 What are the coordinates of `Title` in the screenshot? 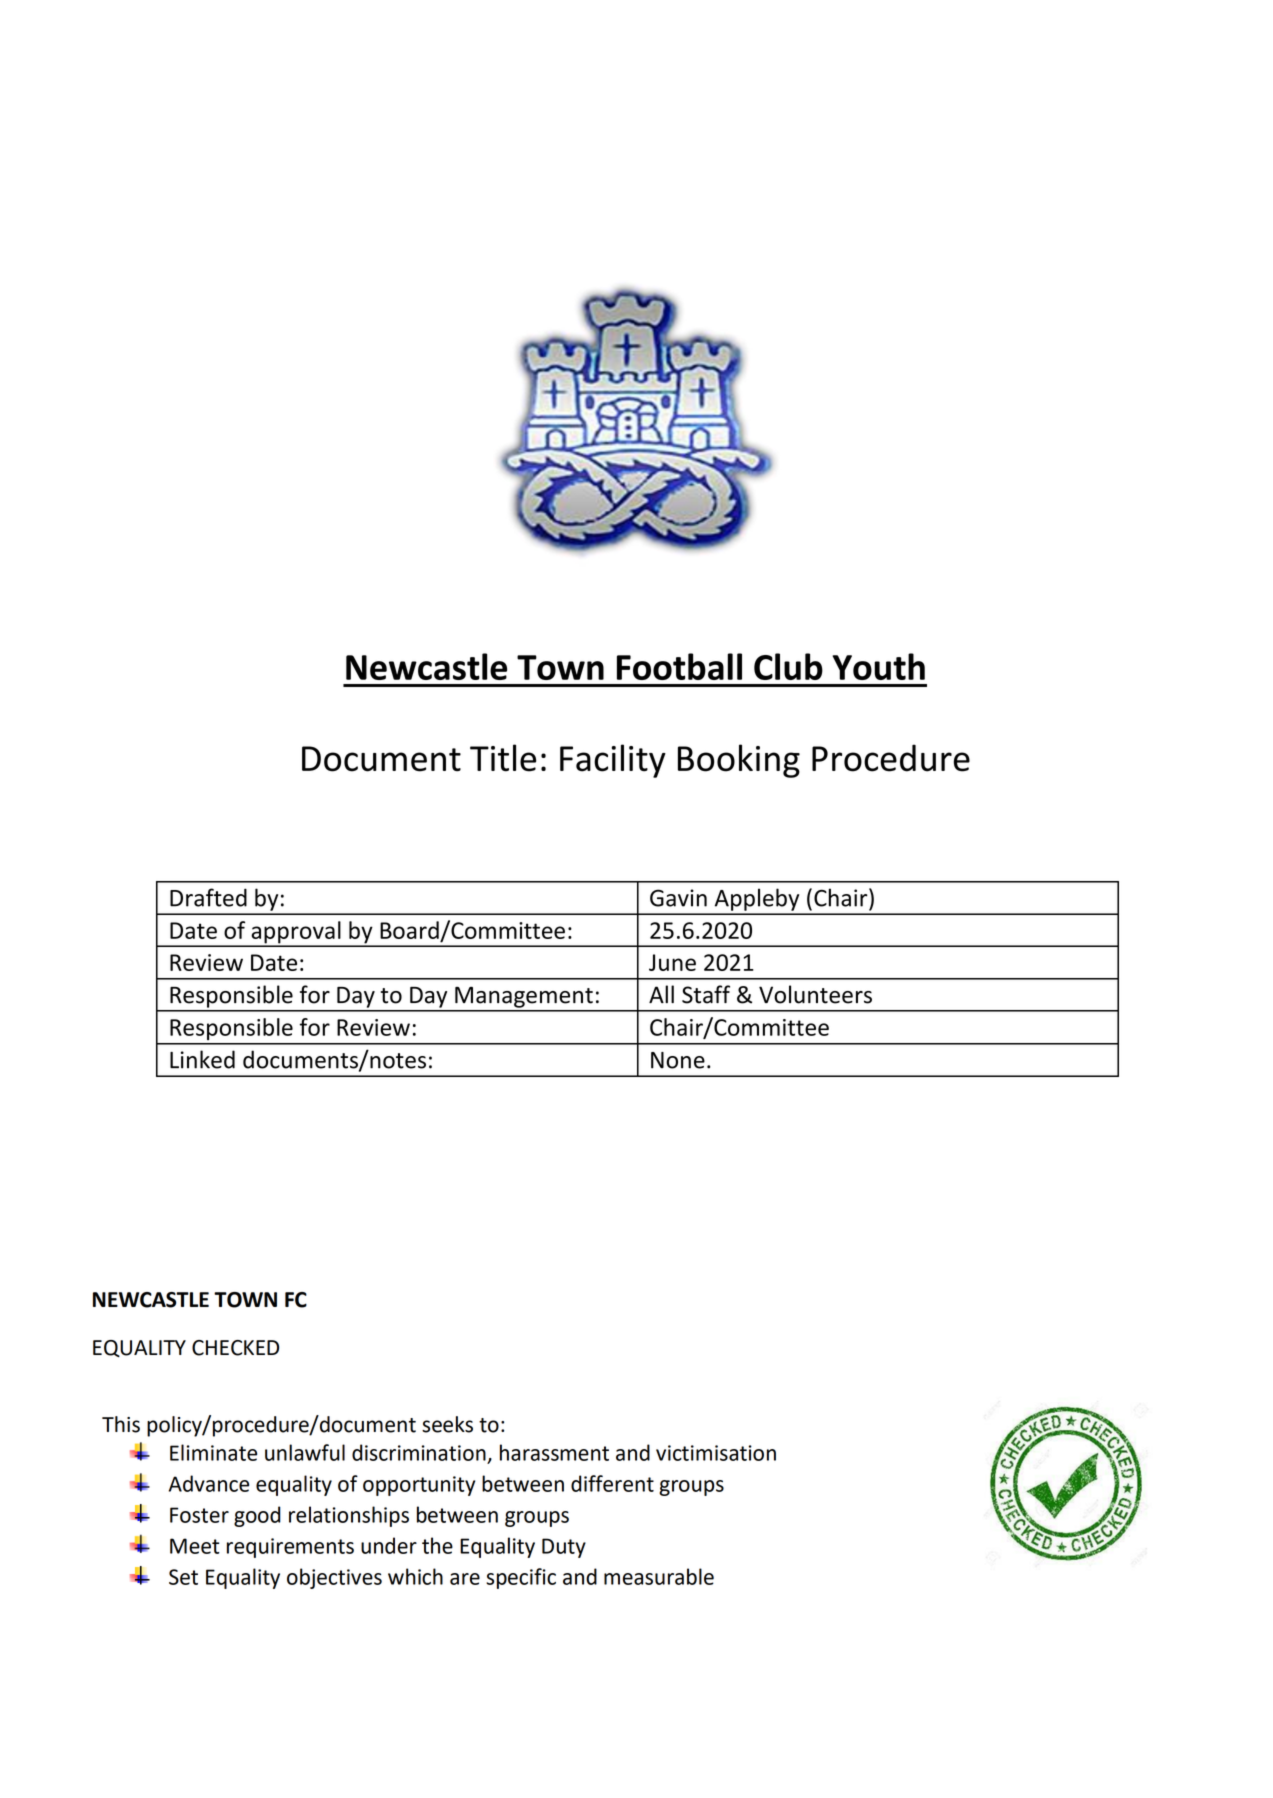 It's located at (503, 758).
